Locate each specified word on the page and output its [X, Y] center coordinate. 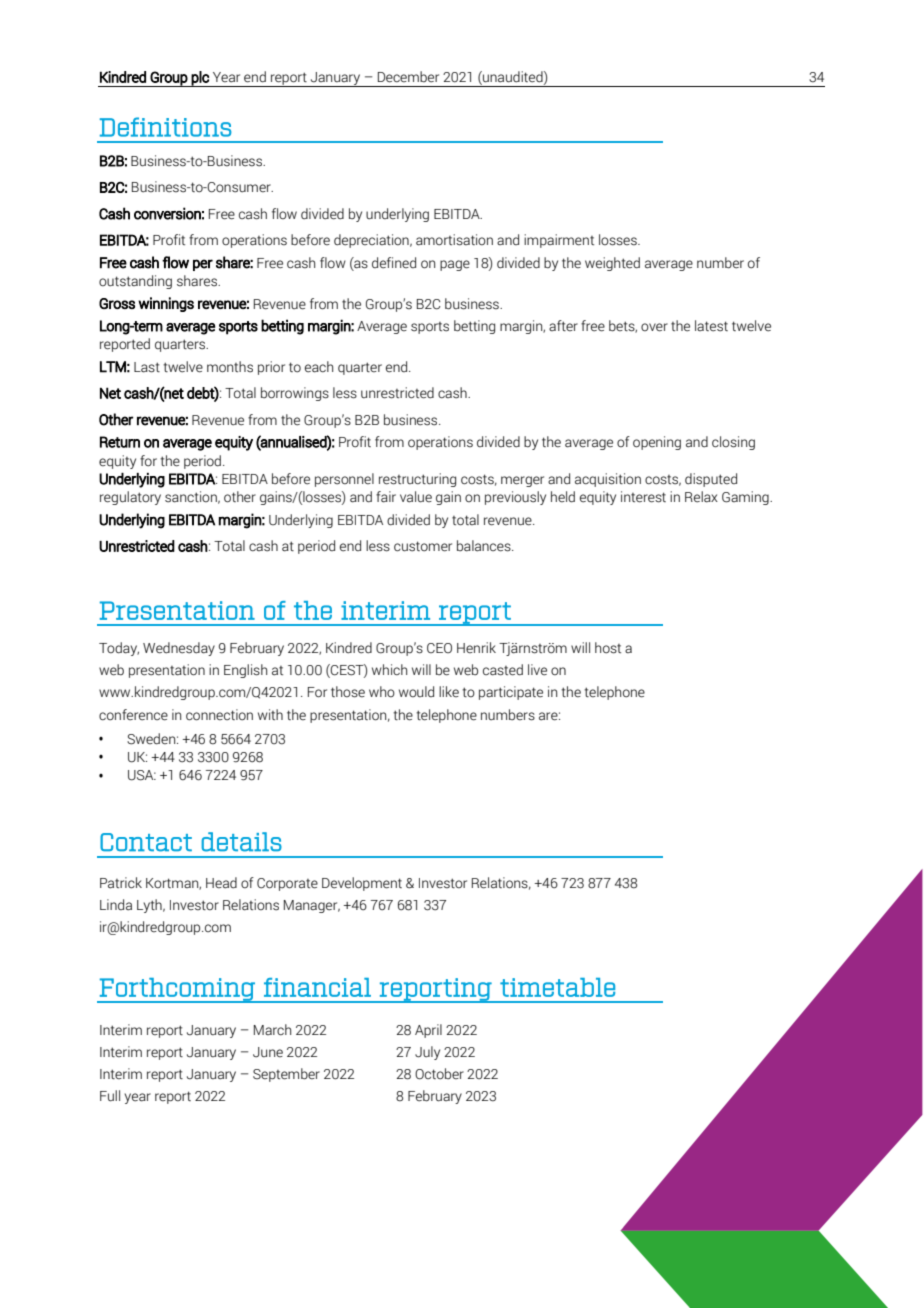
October [439, 1074]
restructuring [417, 480]
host [608, 648]
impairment [559, 241]
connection [219, 715]
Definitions [166, 127]
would [416, 691]
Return [120, 442]
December [408, 77]
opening [657, 443]
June [268, 1052]
